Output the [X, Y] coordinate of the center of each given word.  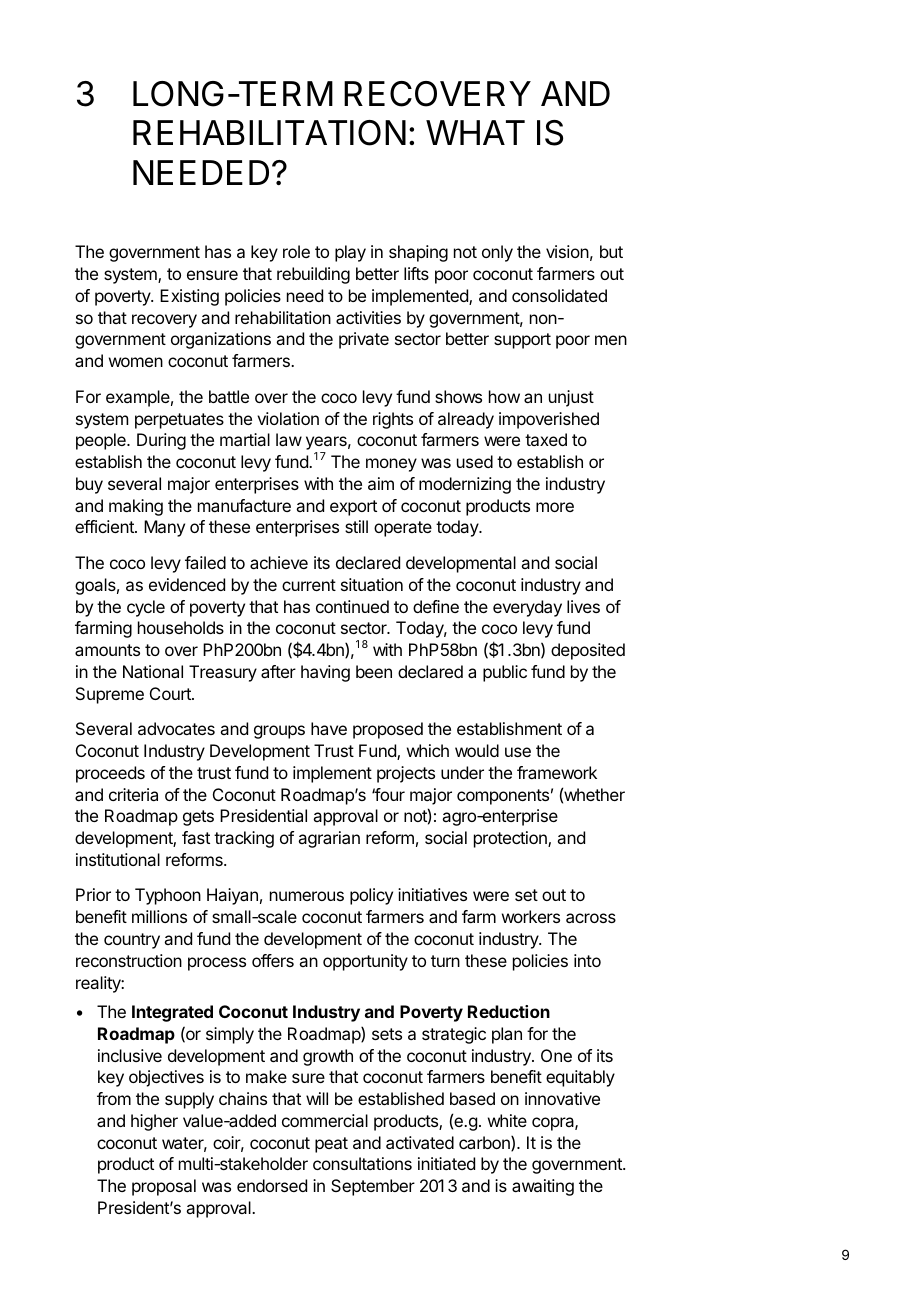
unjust [571, 398]
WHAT [475, 132]
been [374, 671]
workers [531, 916]
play [350, 253]
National [153, 671]
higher [154, 1122]
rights [393, 420]
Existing [189, 297]
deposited [588, 651]
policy [371, 896]
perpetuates [179, 421]
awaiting [543, 1187]
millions [159, 916]
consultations [362, 1163]
